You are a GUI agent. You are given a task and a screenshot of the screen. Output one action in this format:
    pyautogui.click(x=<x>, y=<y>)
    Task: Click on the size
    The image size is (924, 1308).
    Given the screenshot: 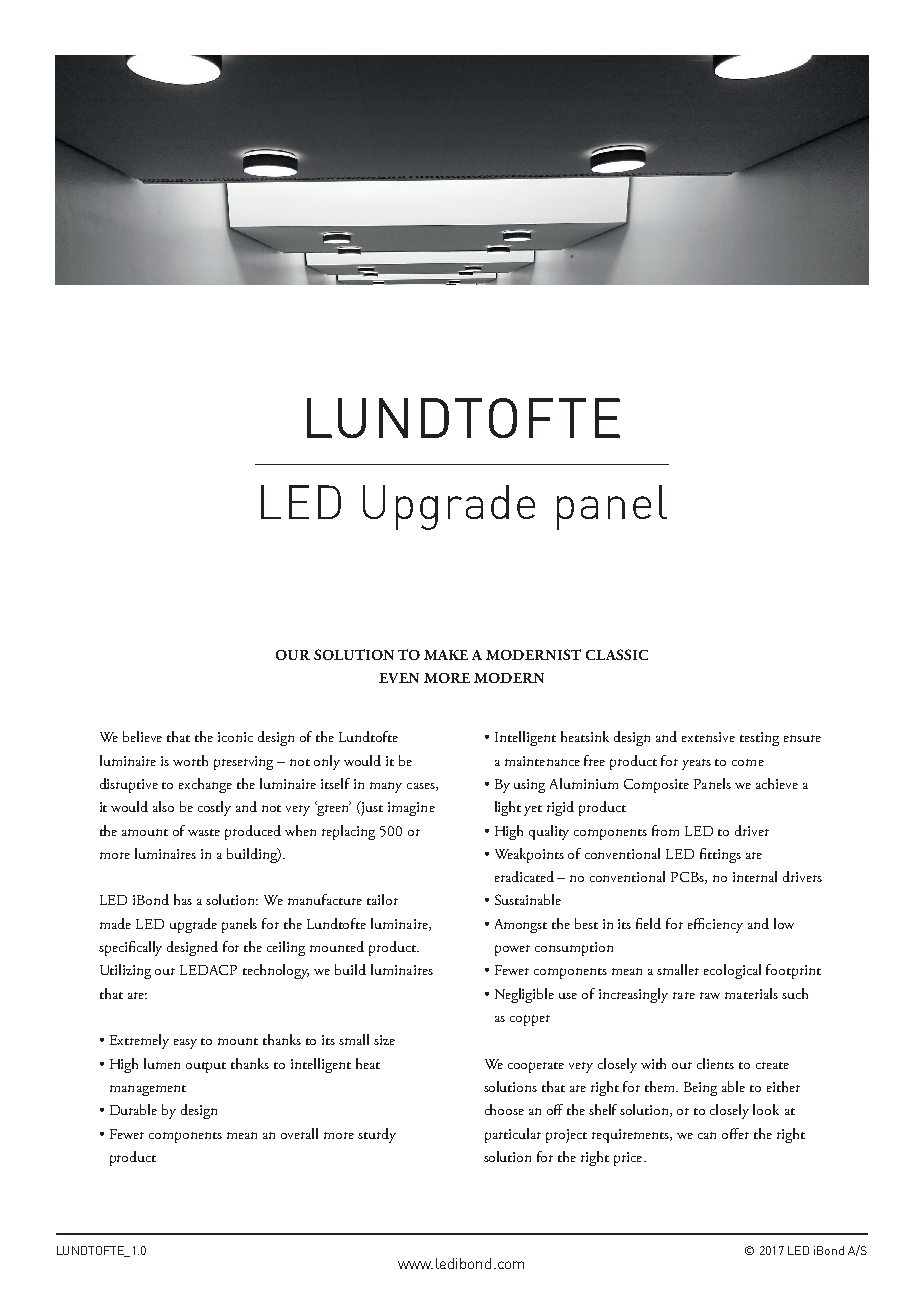 What is the action you would take?
    pyautogui.click(x=384, y=1040)
